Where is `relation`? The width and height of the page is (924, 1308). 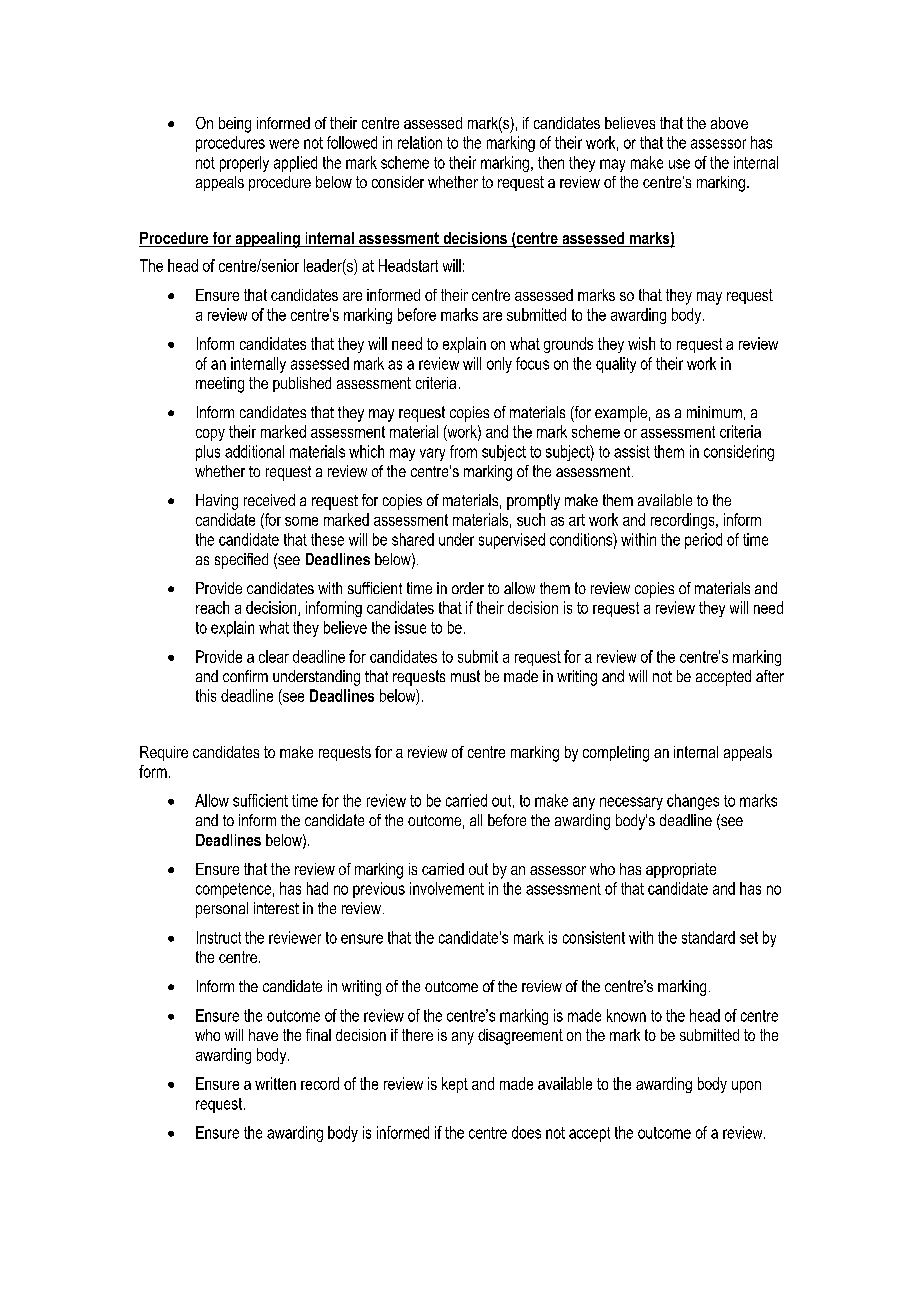 relation is located at coordinates (420, 142).
